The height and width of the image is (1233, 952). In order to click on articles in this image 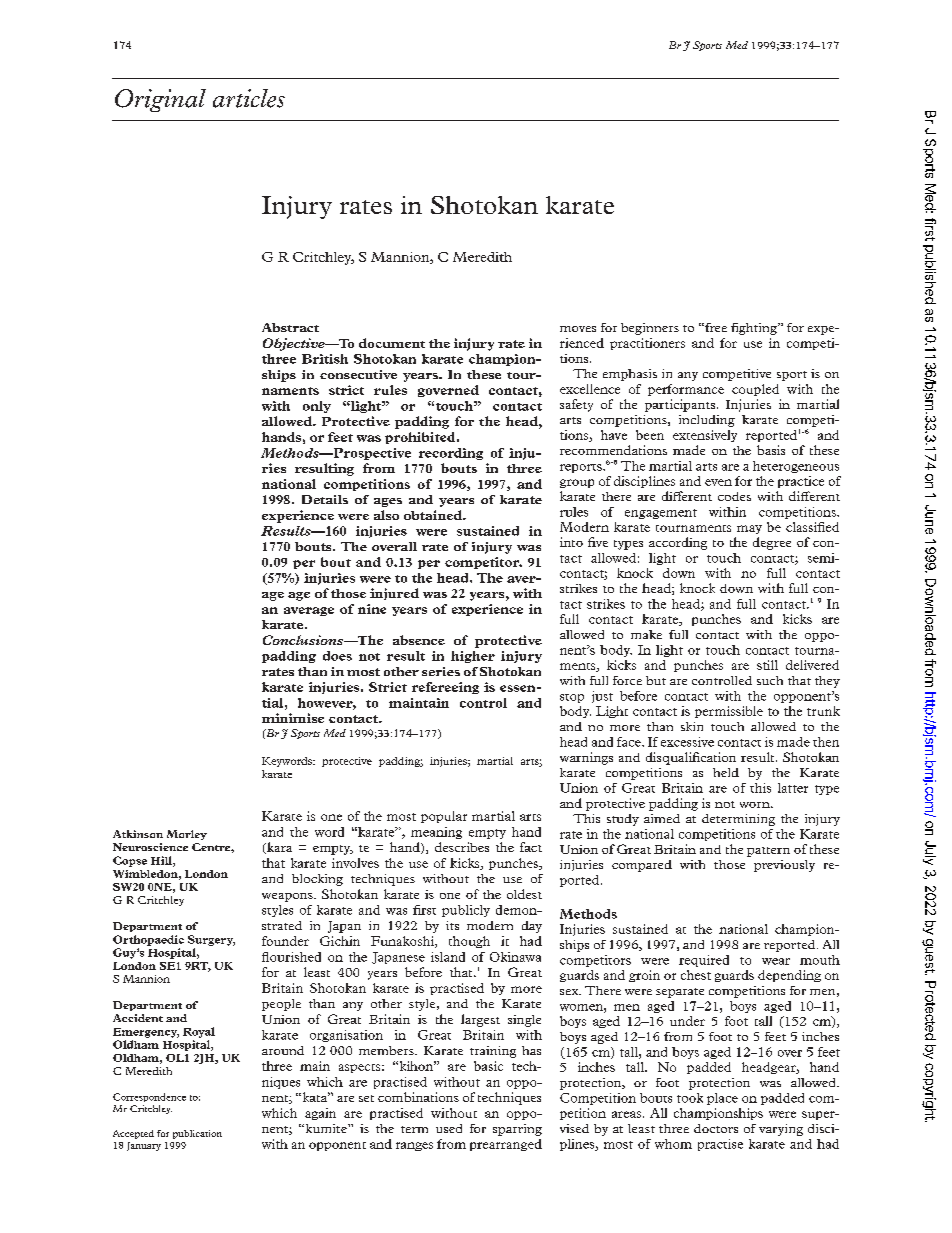, I will do `click(249, 98)`.
